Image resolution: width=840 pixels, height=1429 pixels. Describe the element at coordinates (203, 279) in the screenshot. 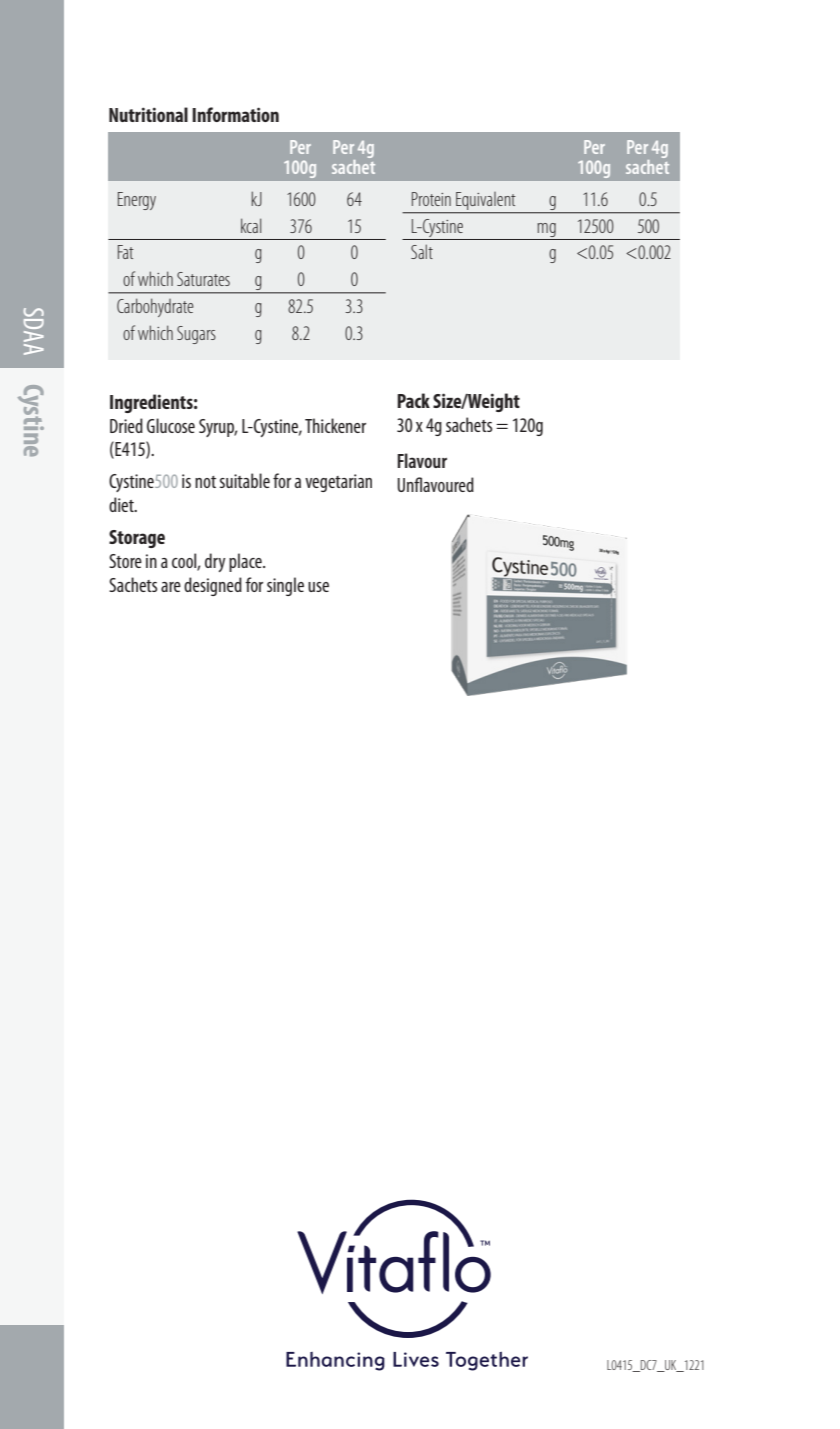

I see `Saturates` at that location.
